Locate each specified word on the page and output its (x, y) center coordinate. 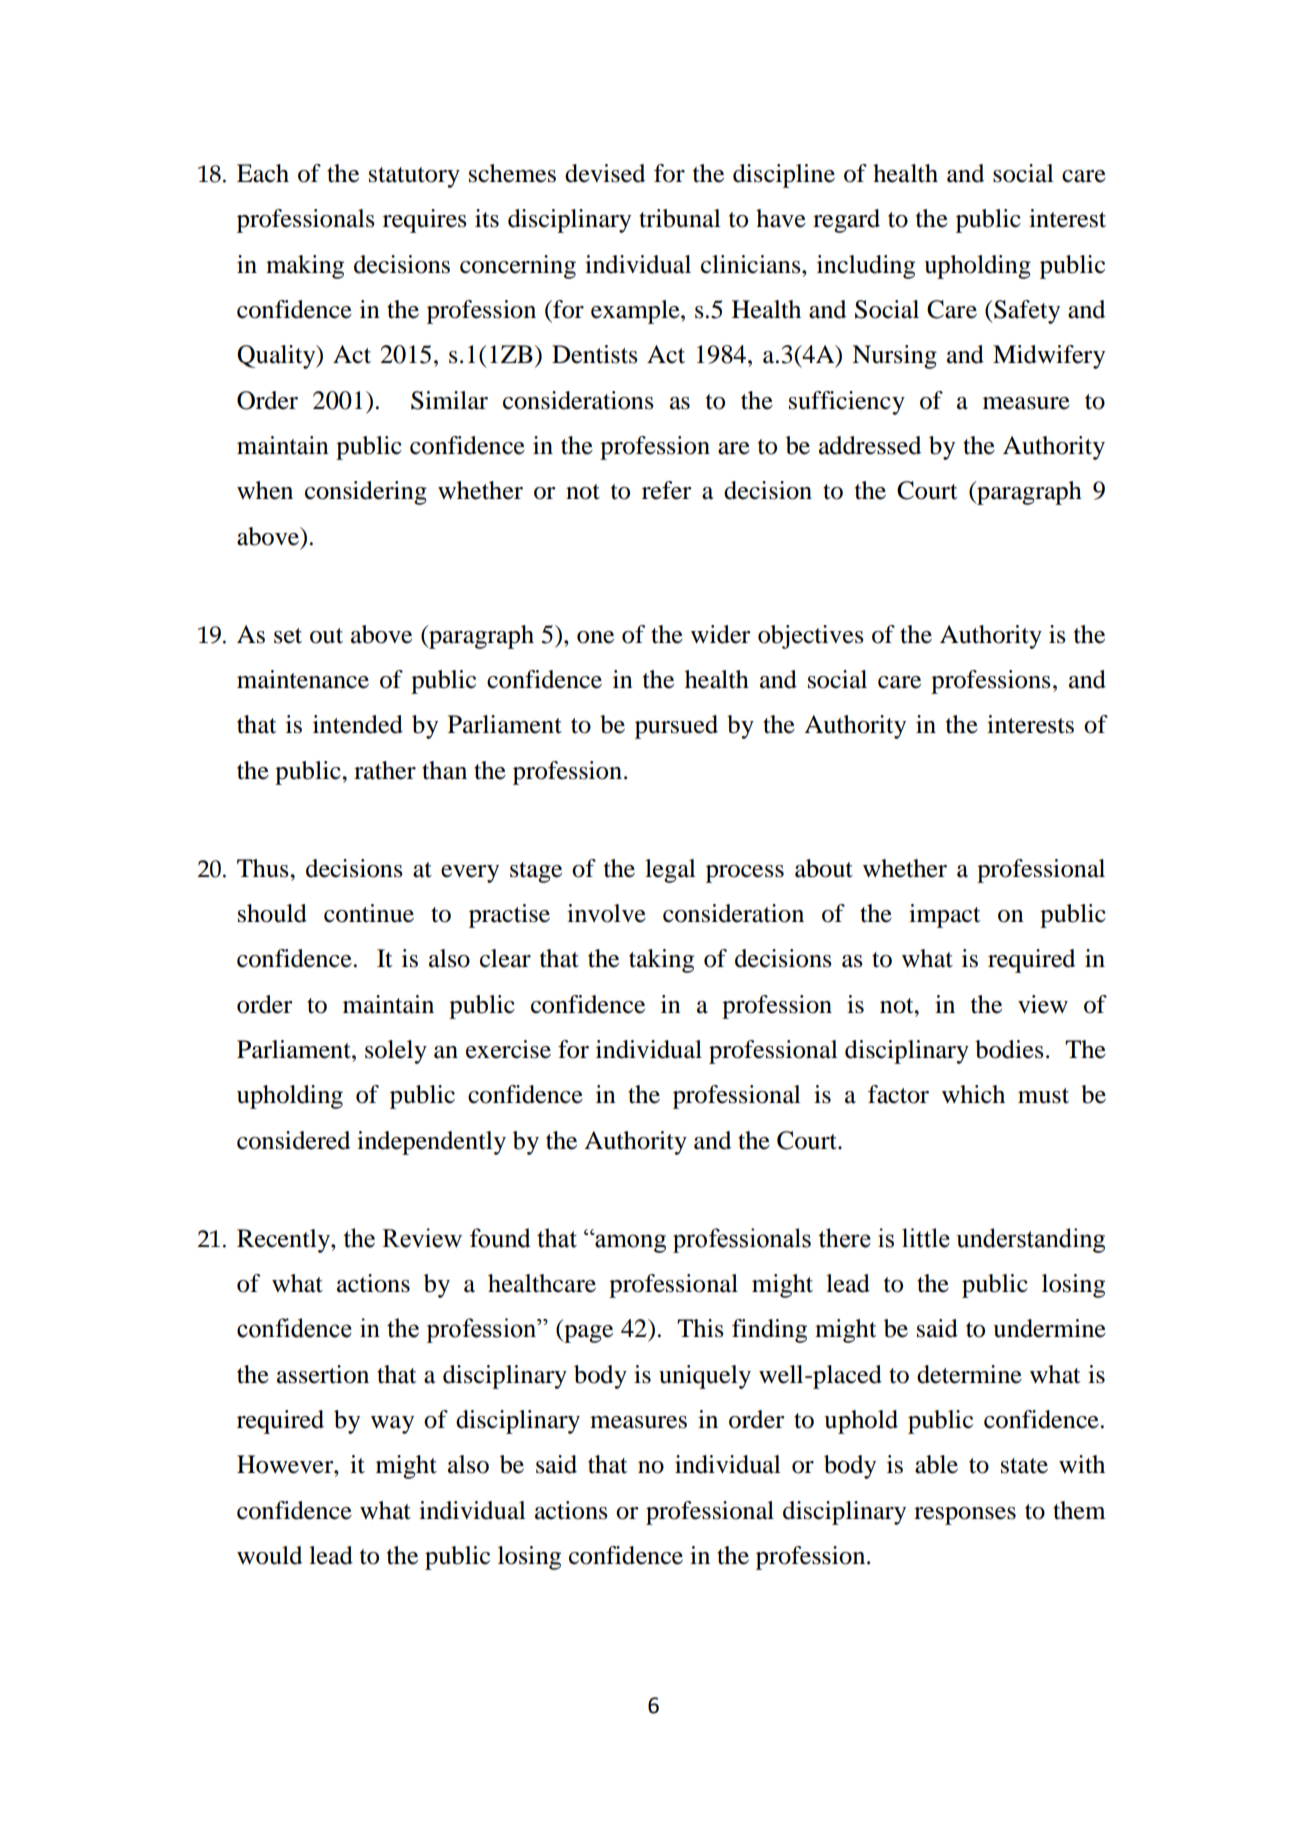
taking (661, 961)
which (973, 1094)
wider (721, 634)
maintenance (303, 679)
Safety (1027, 312)
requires (425, 221)
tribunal (680, 218)
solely (396, 1052)
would (269, 1555)
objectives (811, 637)
